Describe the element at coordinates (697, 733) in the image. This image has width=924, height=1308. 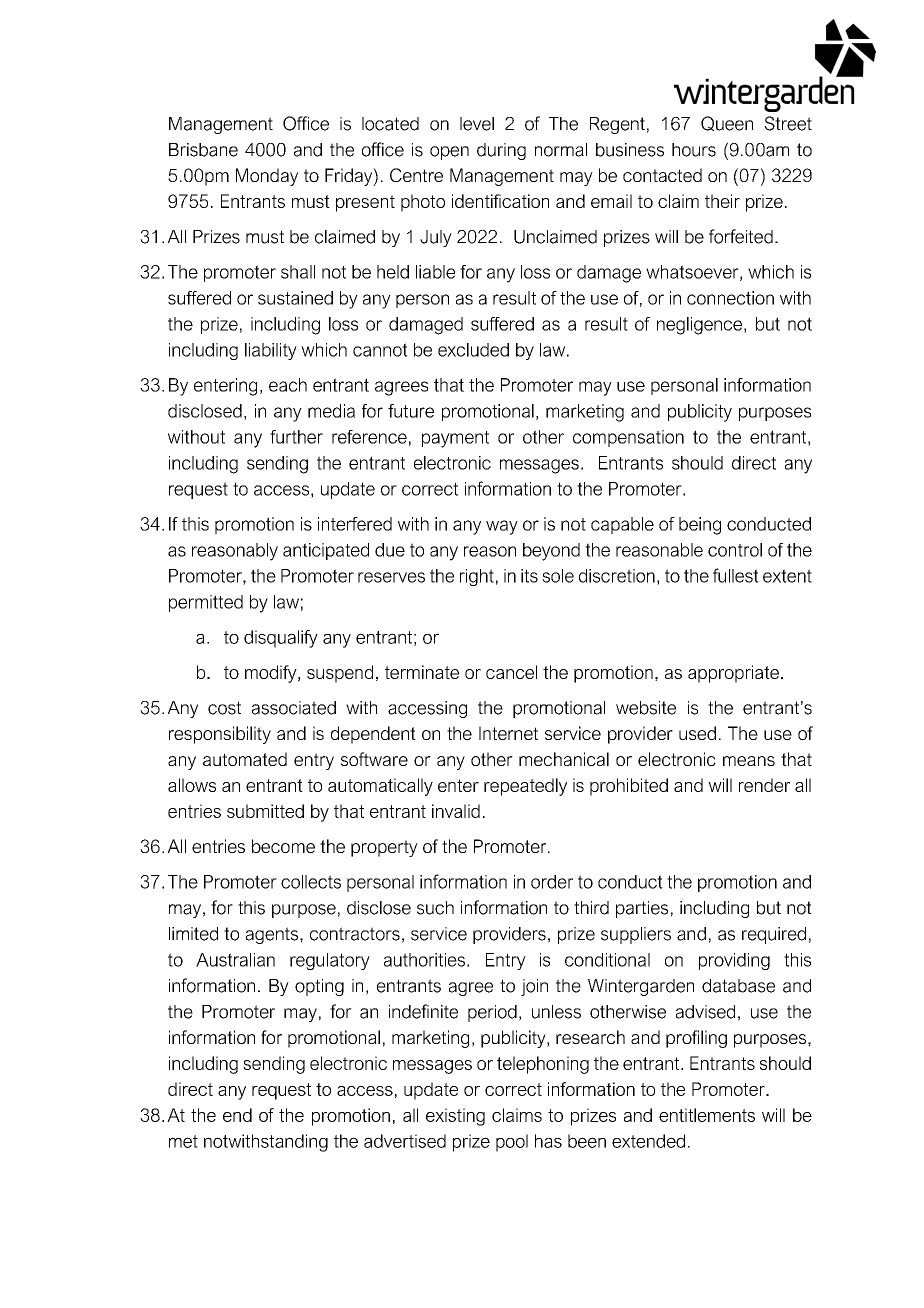
I see `used` at that location.
